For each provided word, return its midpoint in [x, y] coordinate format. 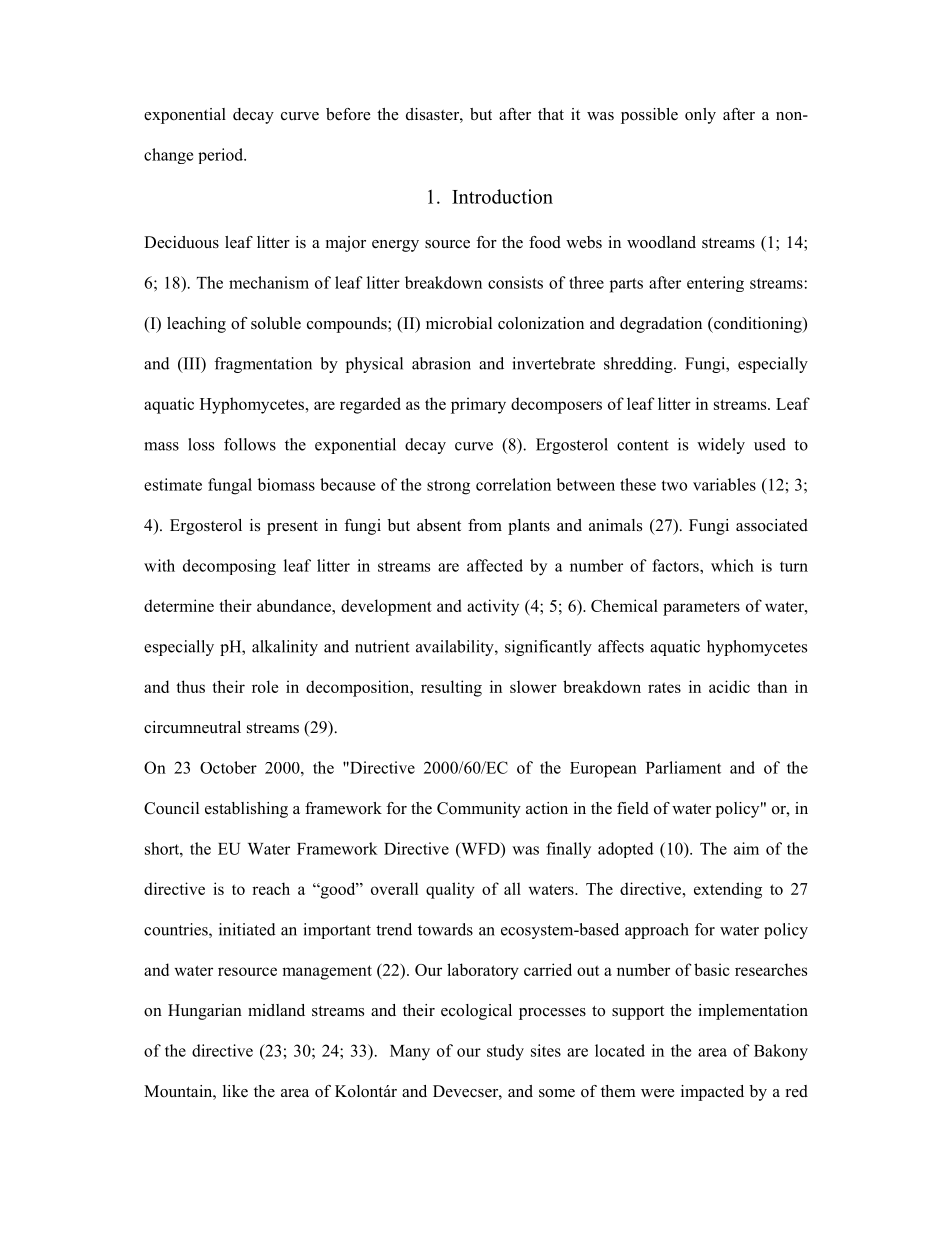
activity [493, 607]
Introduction [502, 196]
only [700, 116]
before [348, 114]
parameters [701, 608]
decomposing [229, 567]
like [235, 1091]
